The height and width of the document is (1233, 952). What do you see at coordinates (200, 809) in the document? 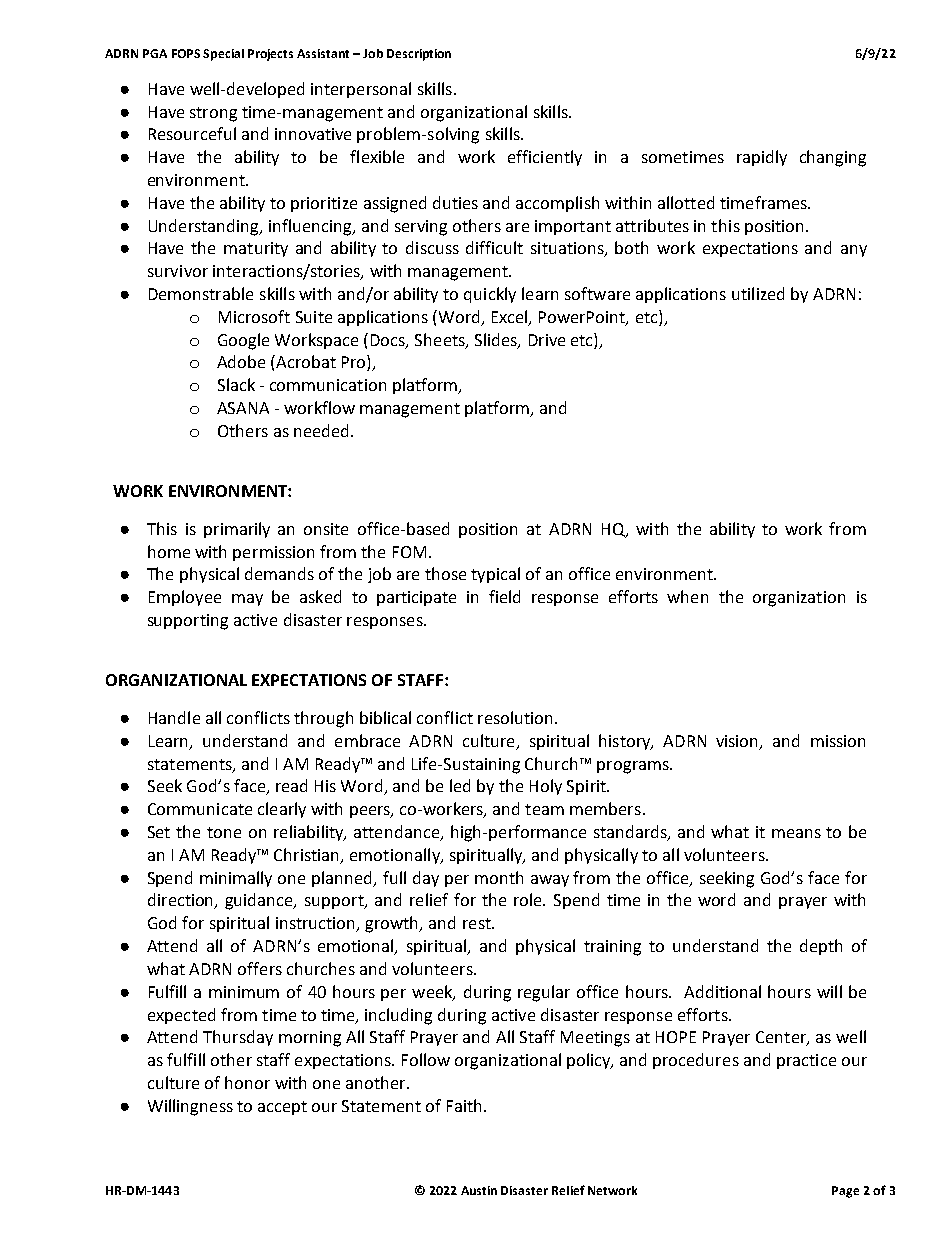
I see `Communicate` at bounding box center [200, 809].
